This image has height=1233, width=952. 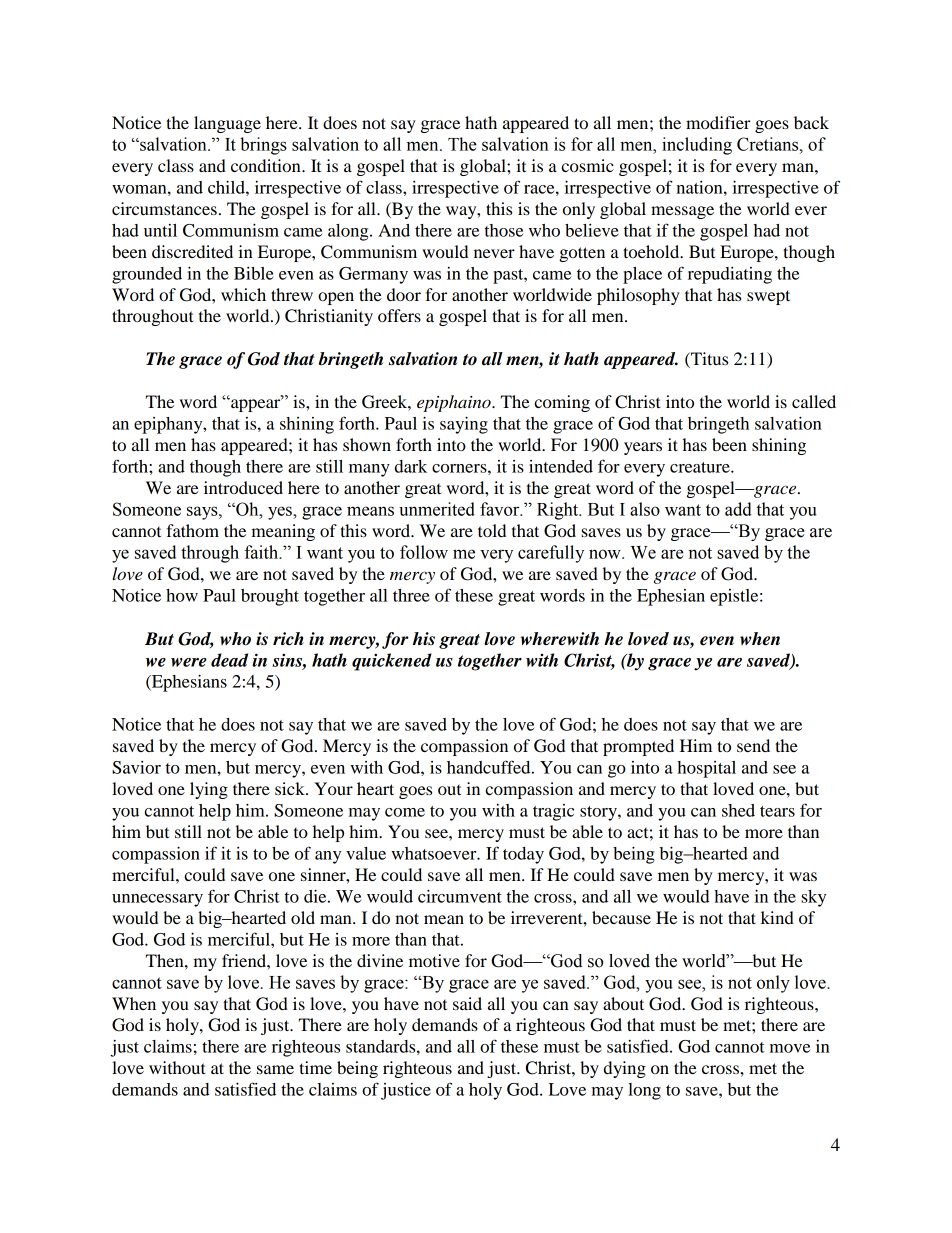 I want to click on said, so click(x=467, y=1003).
